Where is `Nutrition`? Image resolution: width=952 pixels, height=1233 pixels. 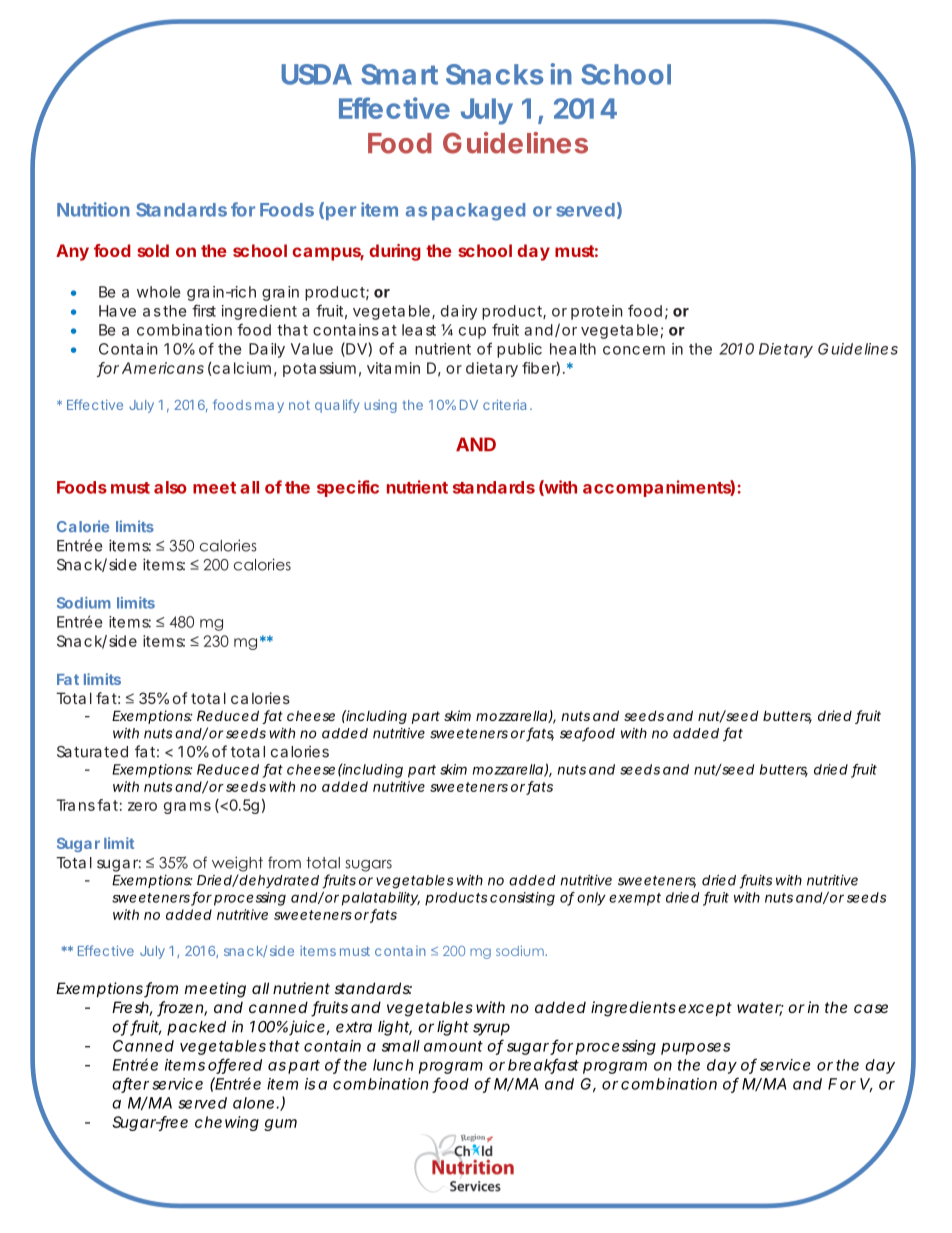
Nutrition is located at coordinates (93, 209).
